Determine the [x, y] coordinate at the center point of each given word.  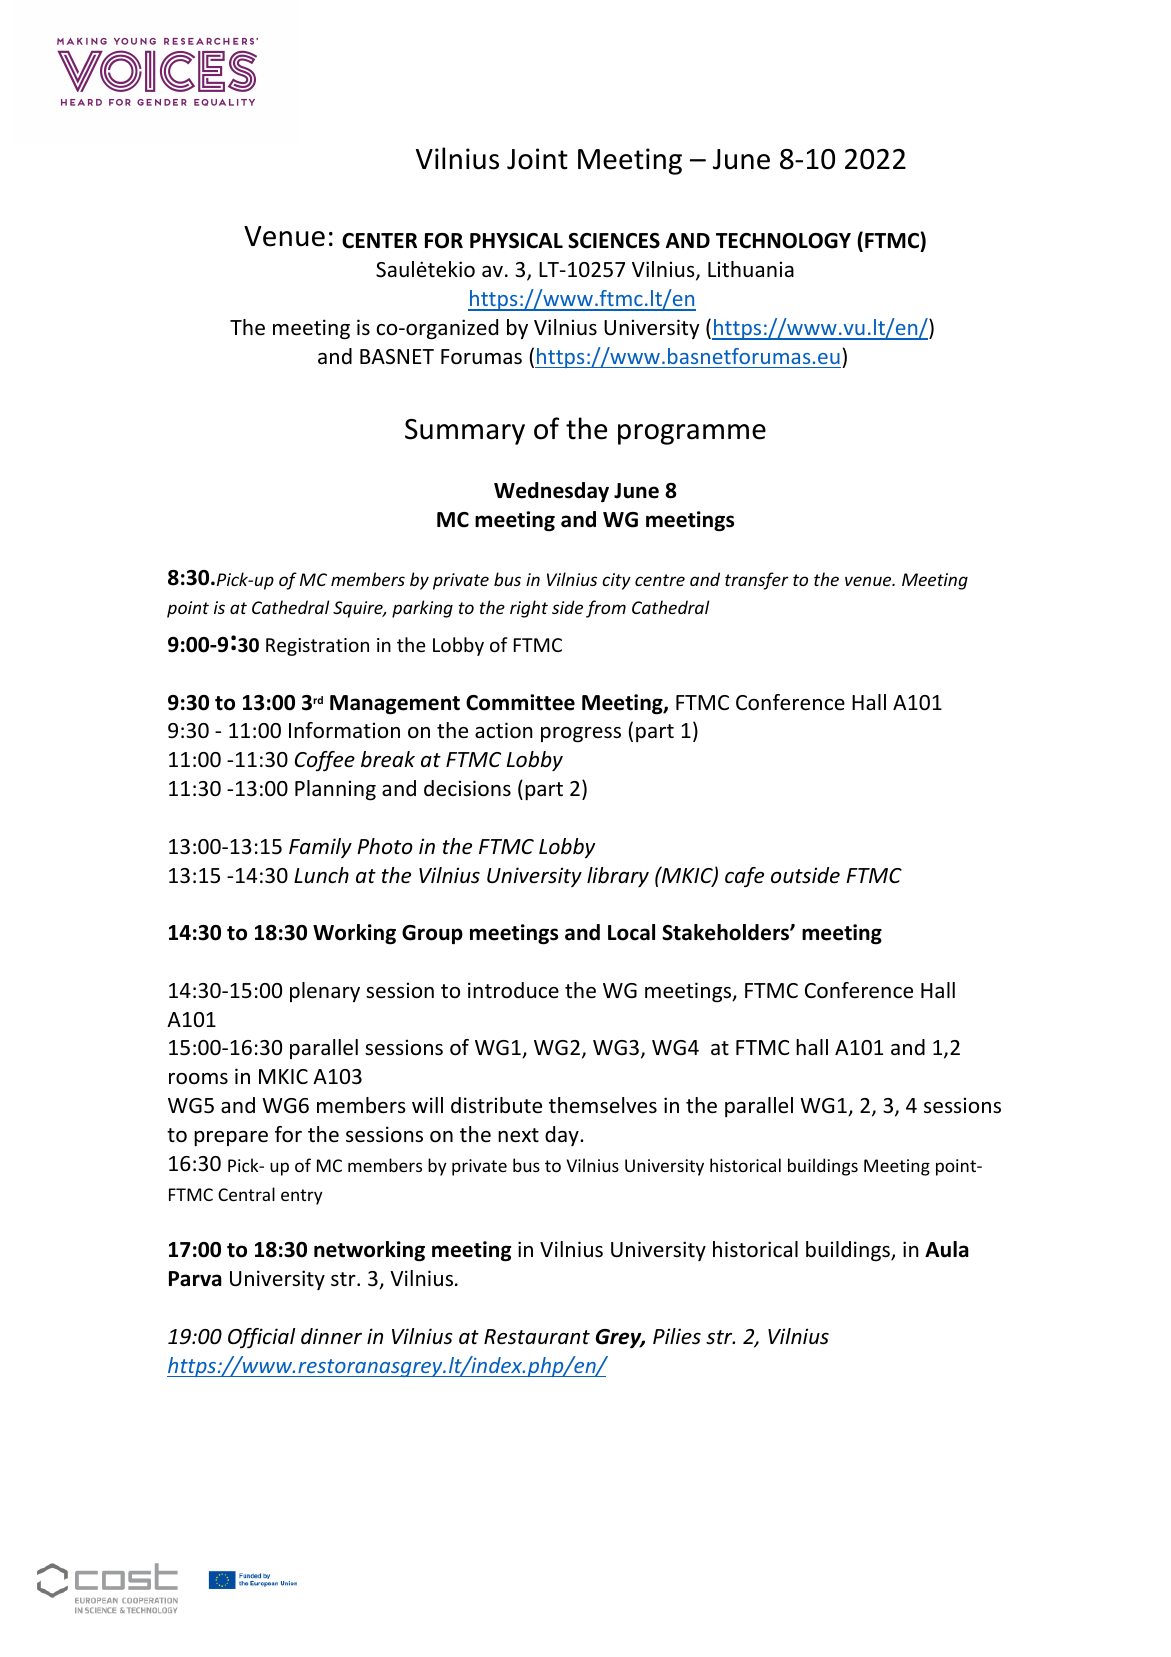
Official [261, 1338]
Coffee [325, 761]
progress [581, 735]
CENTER [379, 241]
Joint [537, 159]
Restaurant [537, 1337]
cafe [744, 877]
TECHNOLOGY [783, 241]
